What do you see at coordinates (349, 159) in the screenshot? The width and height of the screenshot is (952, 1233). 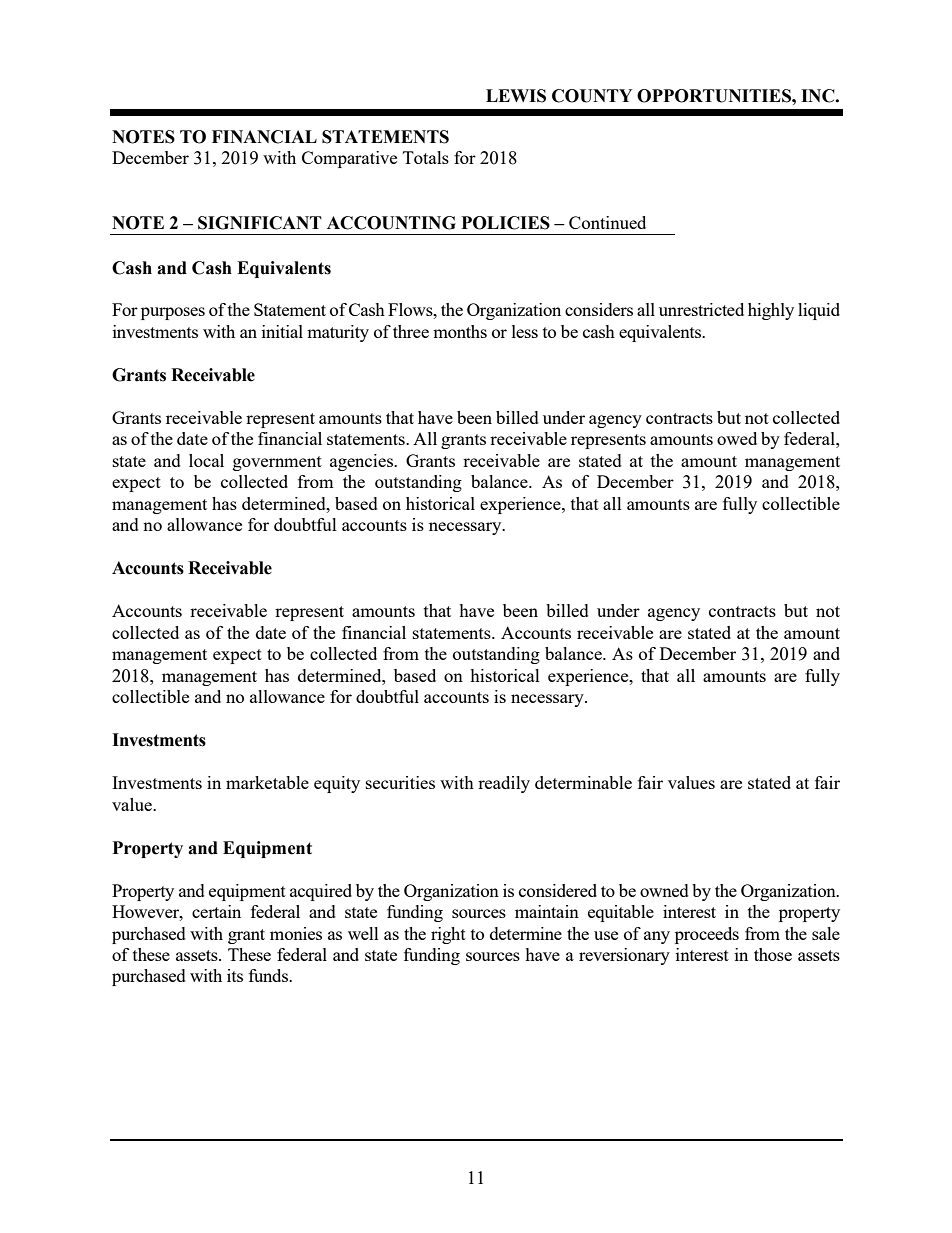 I see `Comparative` at bounding box center [349, 159].
